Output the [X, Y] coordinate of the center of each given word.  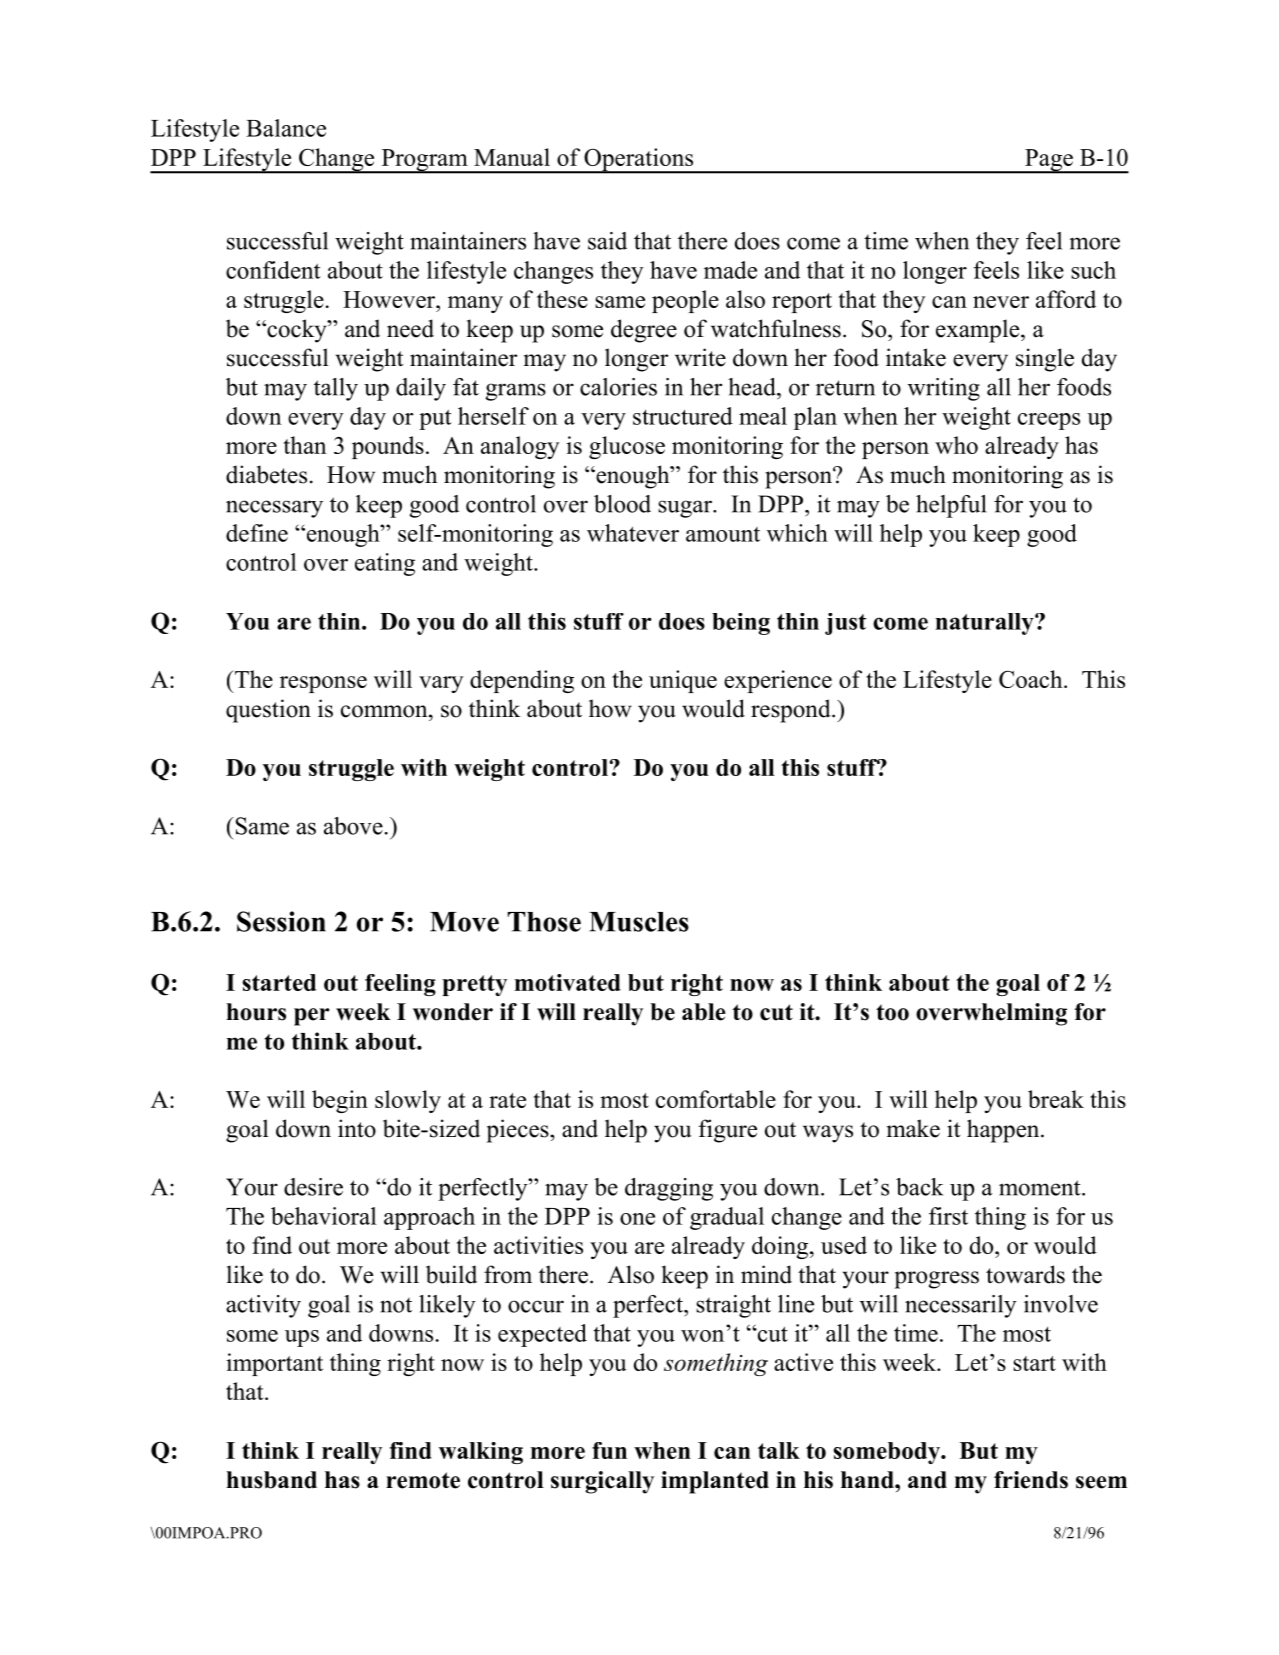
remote [423, 1480]
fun [609, 1450]
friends [1031, 1480]
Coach [1032, 679]
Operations [639, 161]
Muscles [639, 922]
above [353, 826]
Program [424, 161]
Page [1049, 161]
